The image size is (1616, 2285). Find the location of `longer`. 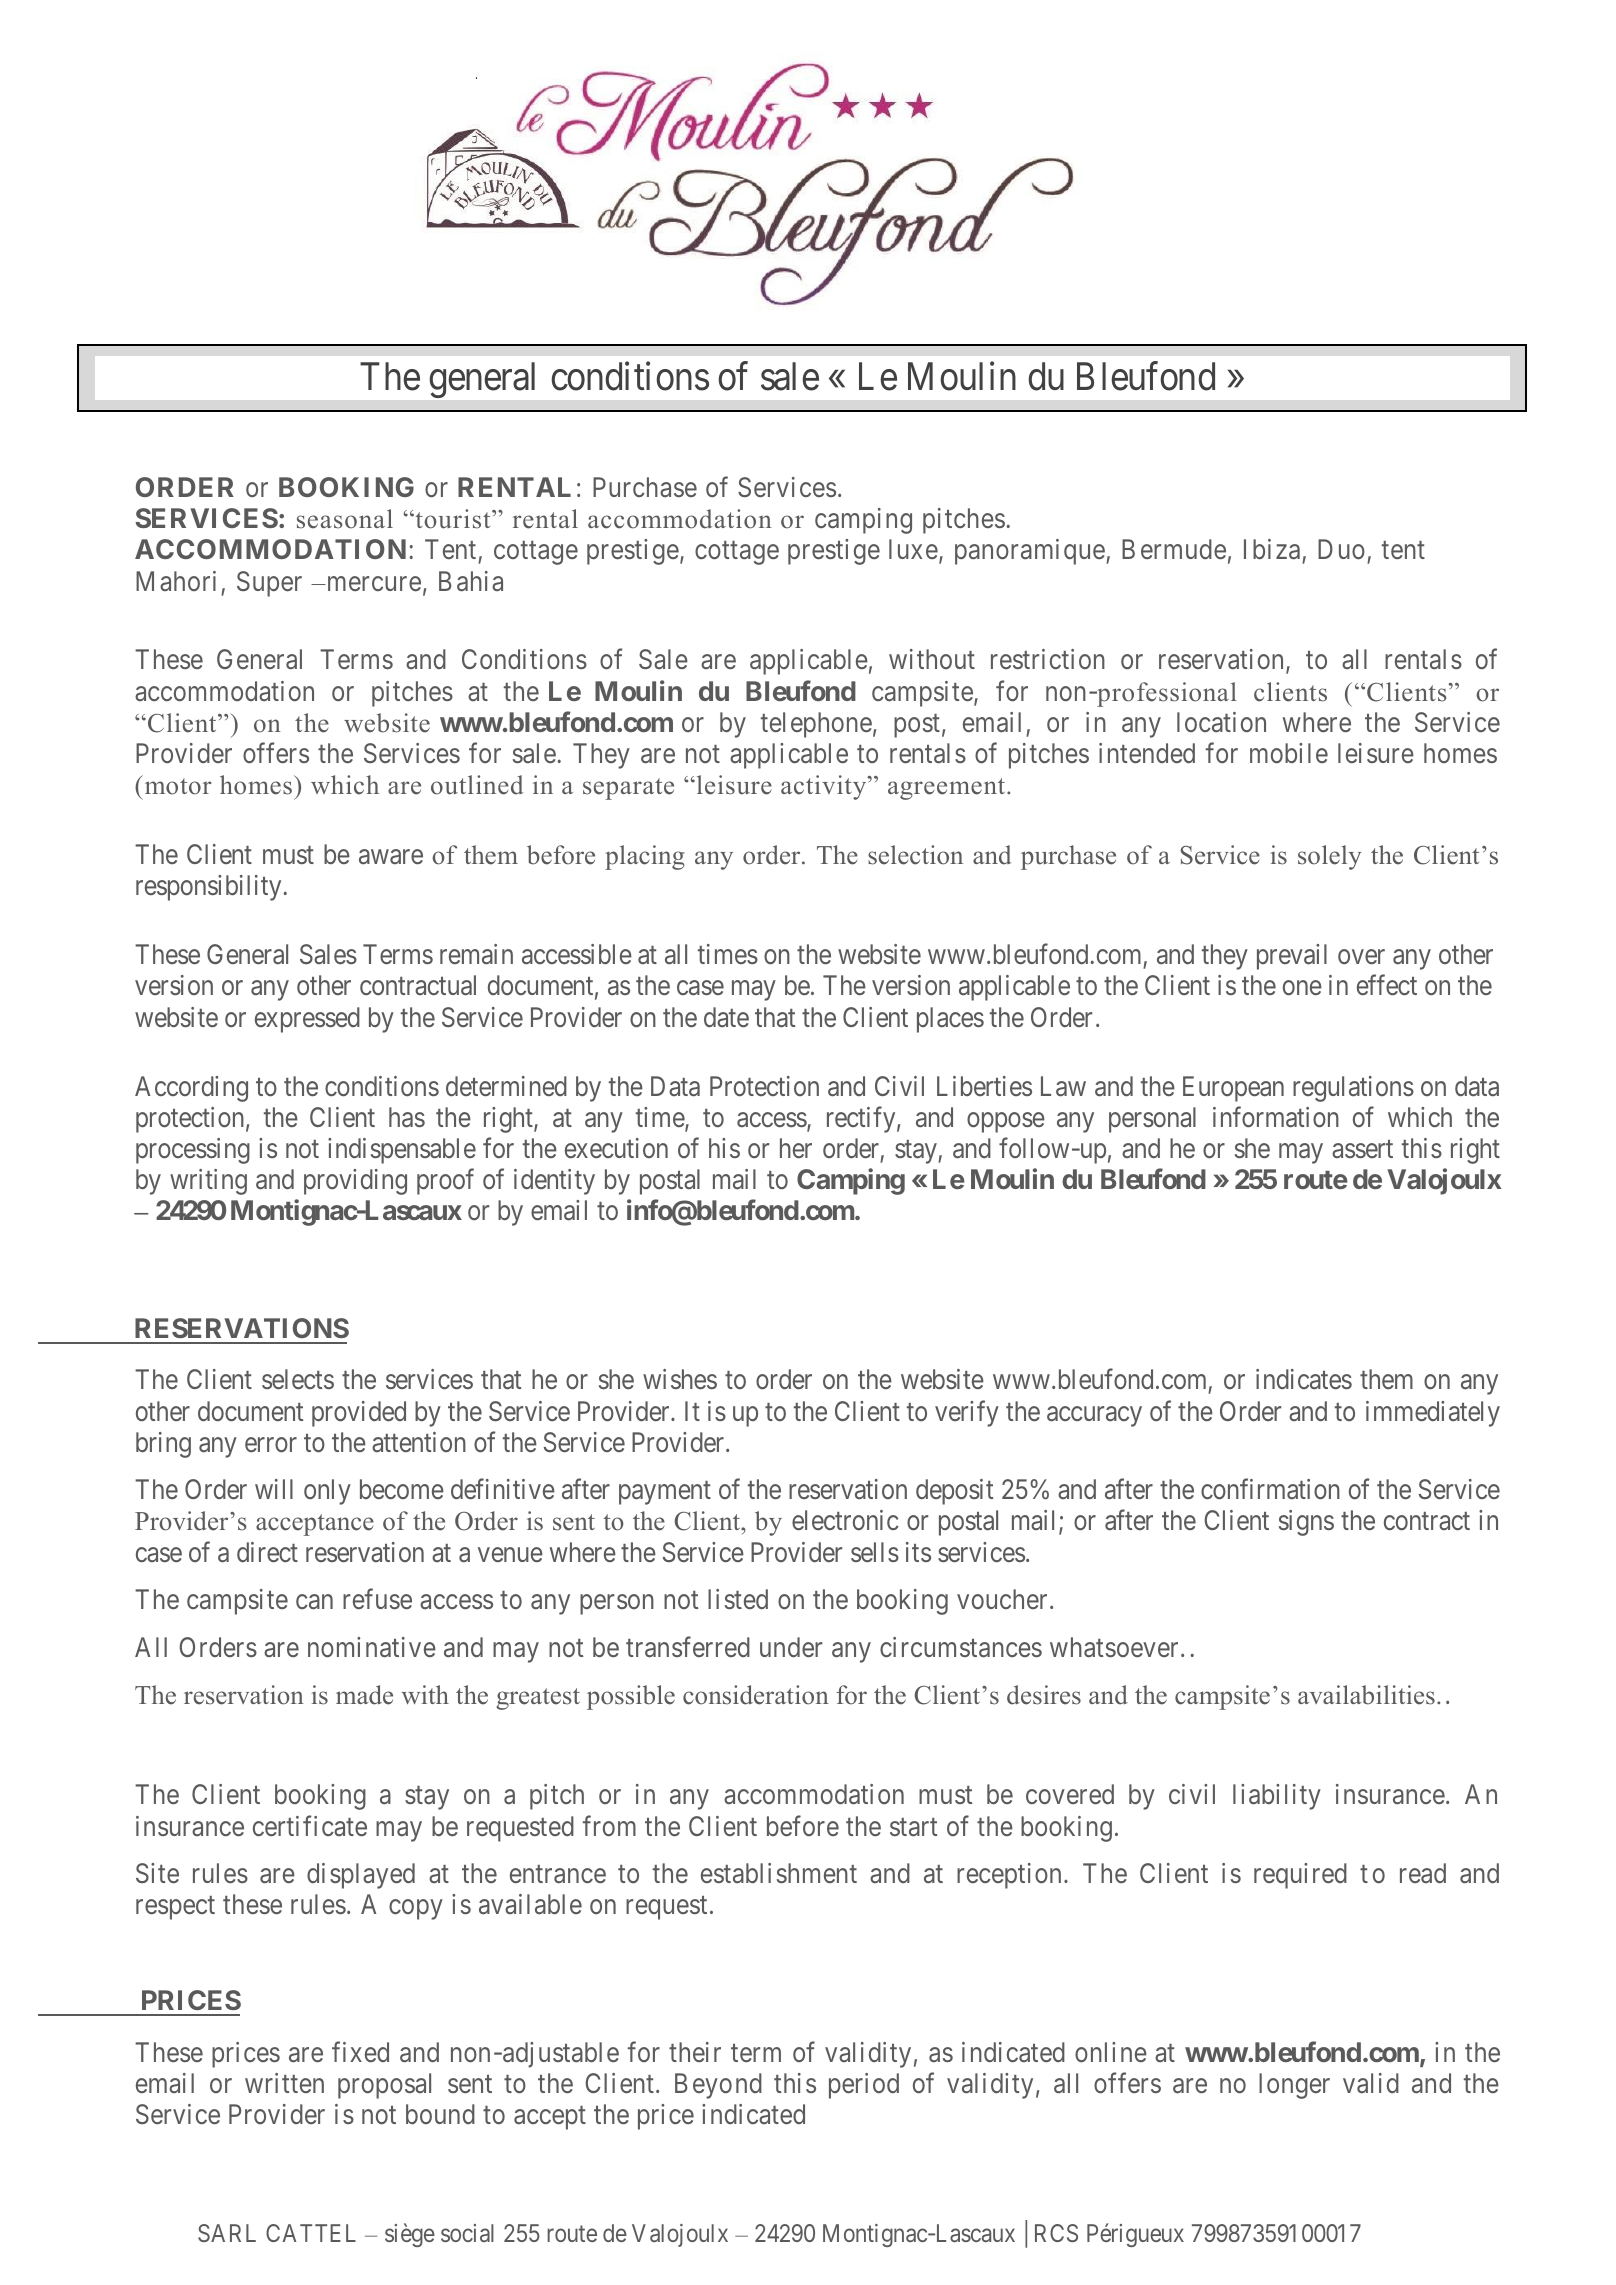

longer is located at coordinates (1294, 2086).
